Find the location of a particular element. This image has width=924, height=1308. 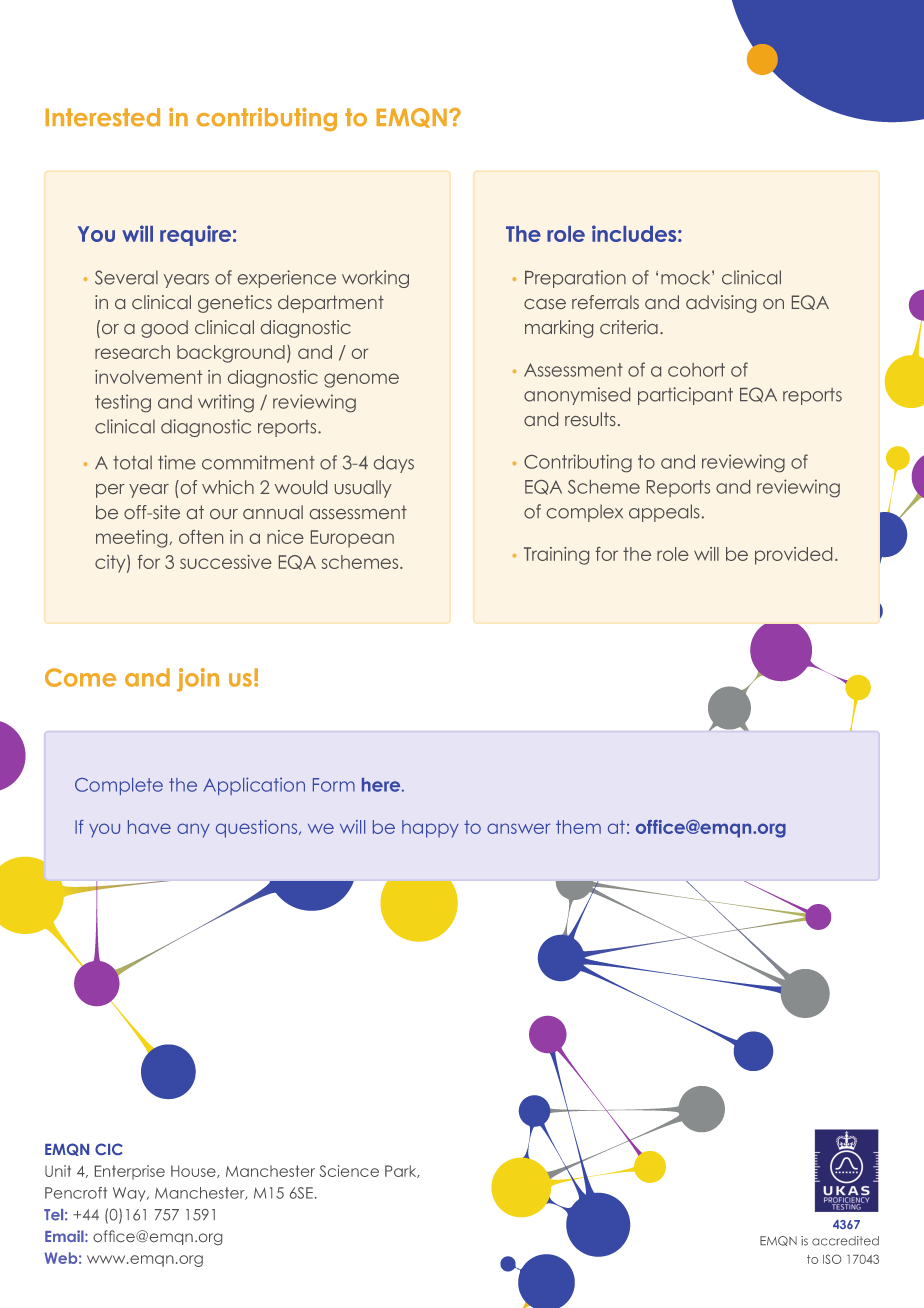

provided is located at coordinates (793, 556).
